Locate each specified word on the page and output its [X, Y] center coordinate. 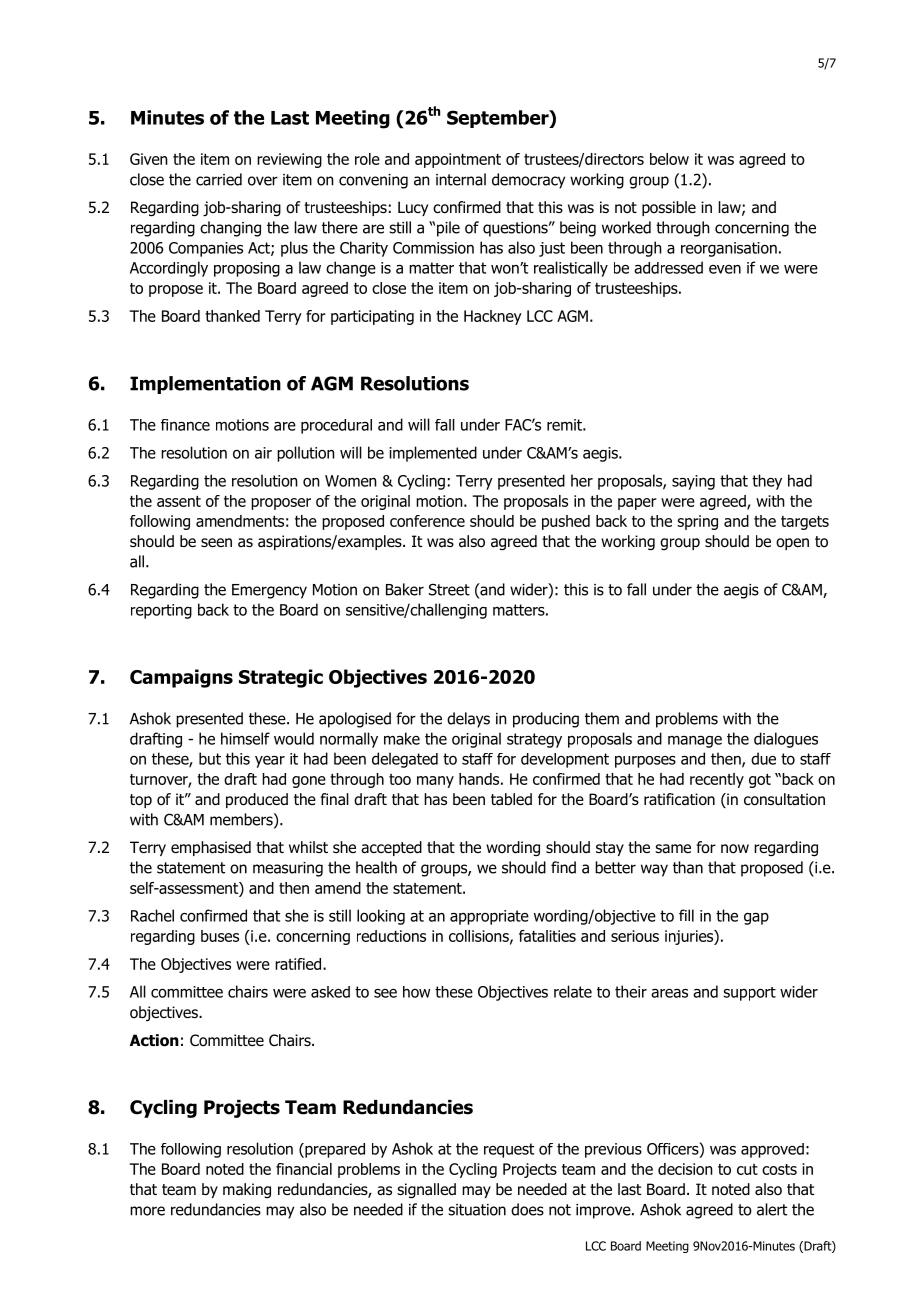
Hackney [493, 317]
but [210, 758]
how [416, 992]
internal [461, 179]
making [247, 1191]
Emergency [269, 591]
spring [697, 522]
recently [717, 780]
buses [220, 936]
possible [669, 208]
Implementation [205, 385]
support [749, 994]
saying [693, 482]
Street [449, 589]
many [435, 782]
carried [219, 179]
